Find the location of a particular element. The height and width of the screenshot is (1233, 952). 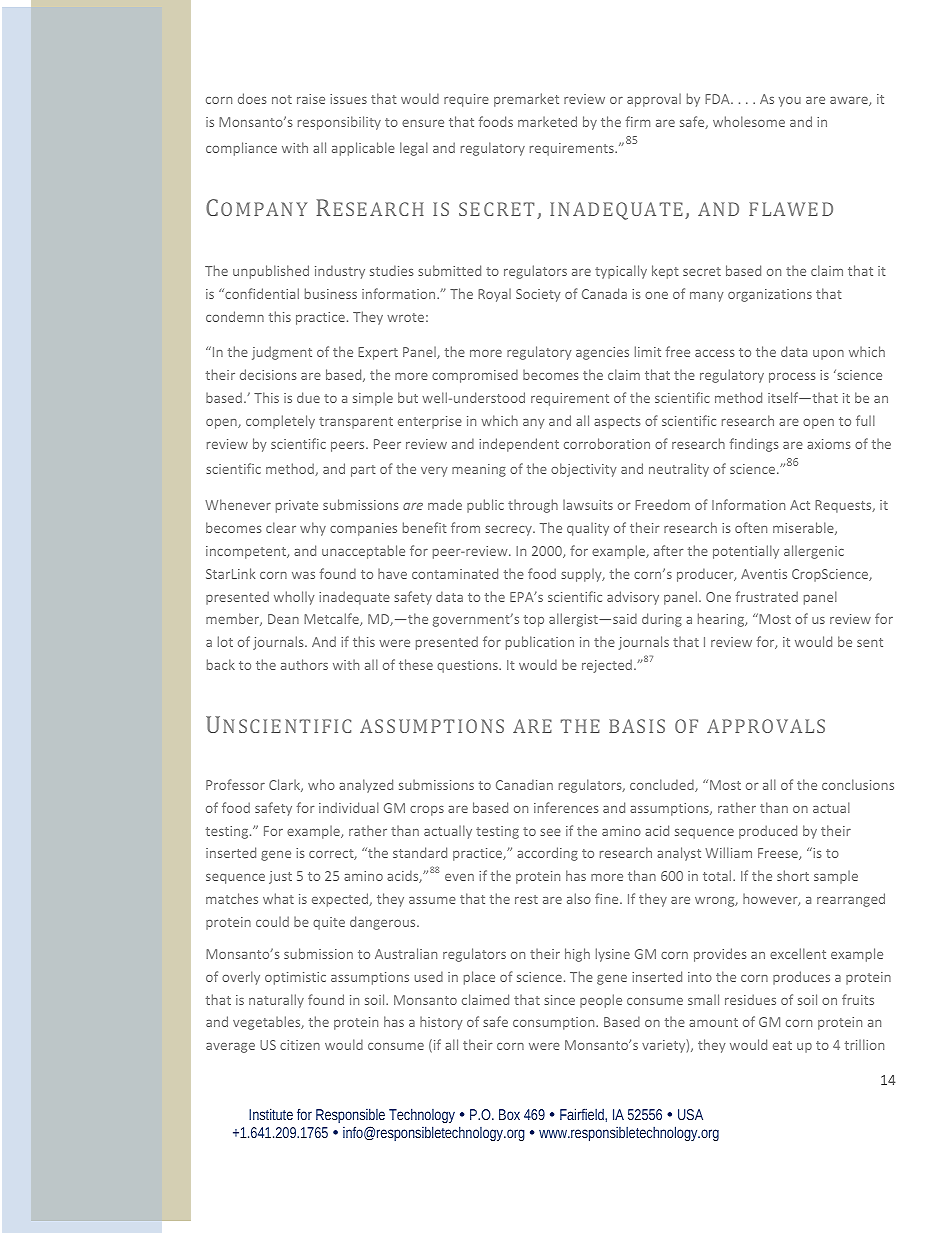

independent is located at coordinates (519, 445).
